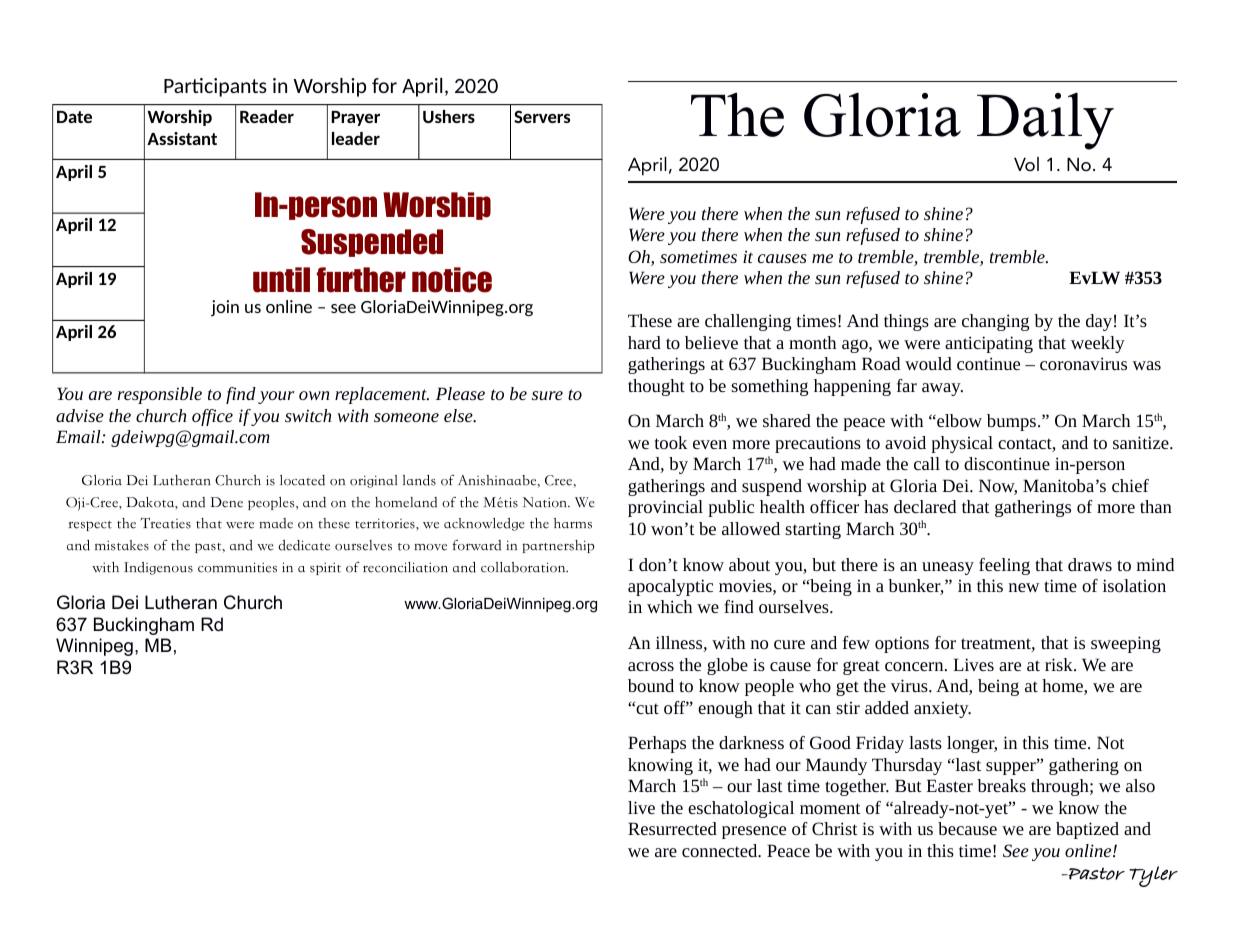 The width and height of the screenshot is (1233, 952). Describe the element at coordinates (741, 809) in the screenshot. I see `eschatological` at that location.
